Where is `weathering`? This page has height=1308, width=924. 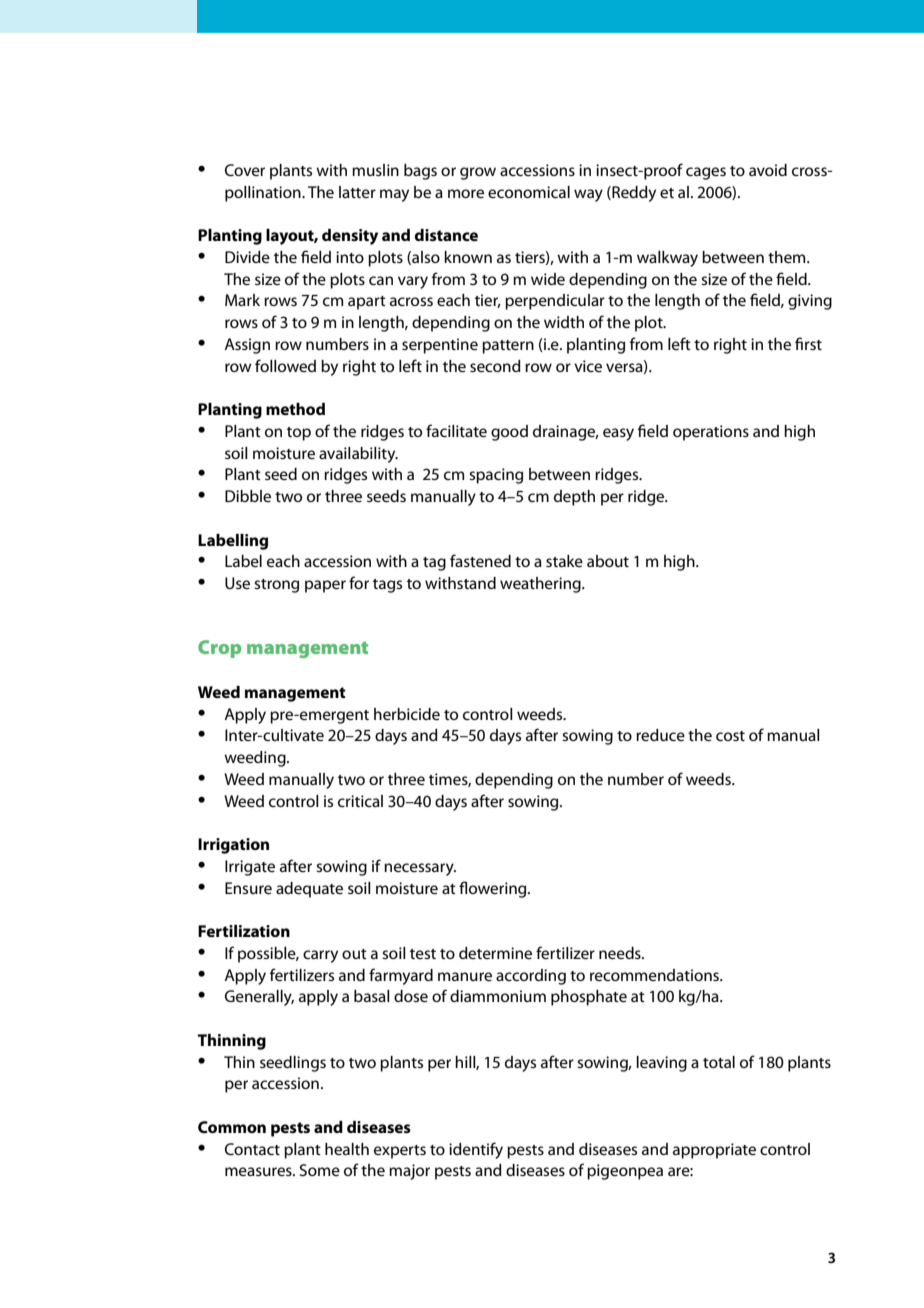 weathering is located at coordinates (541, 585).
